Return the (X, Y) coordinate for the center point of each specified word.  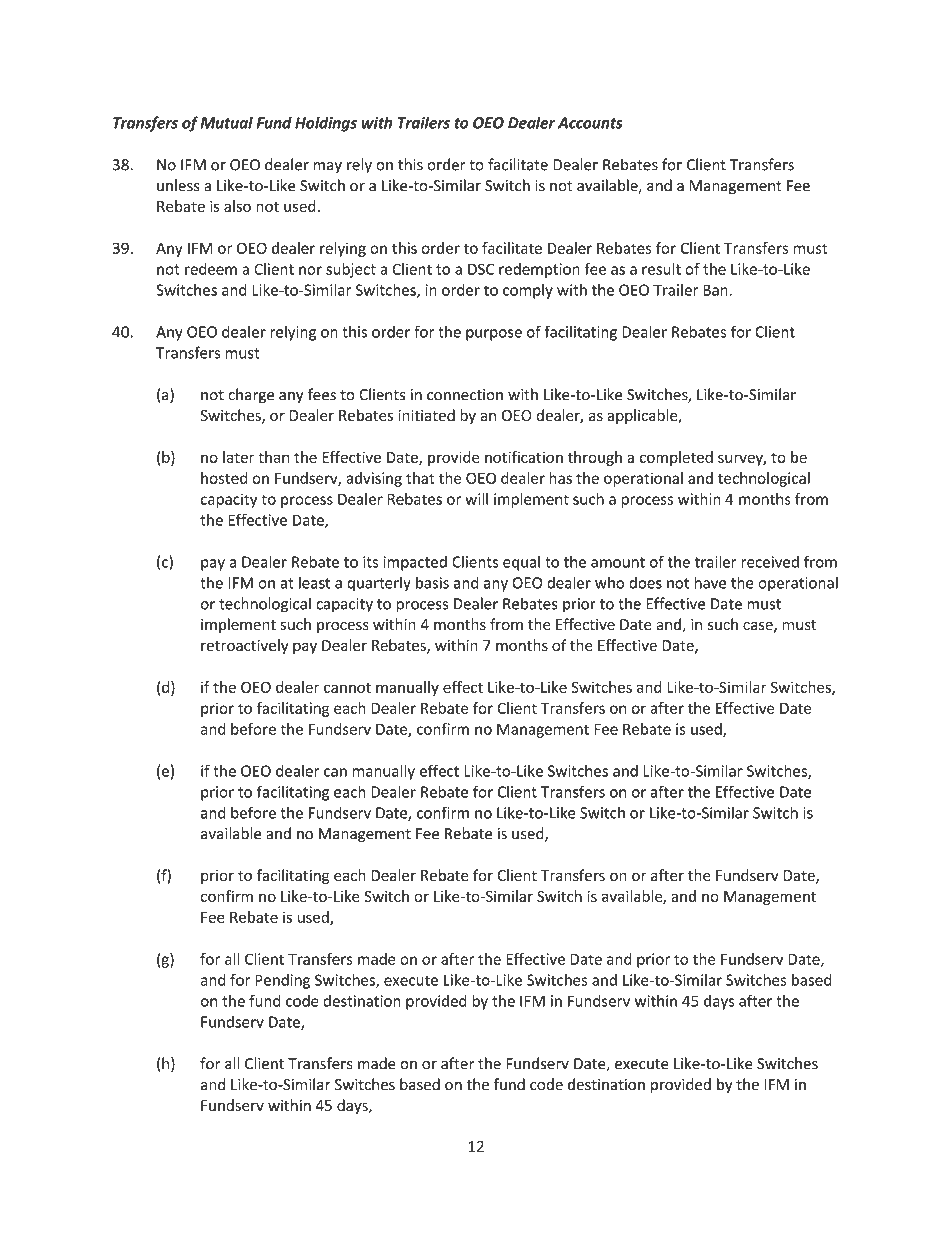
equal (521, 563)
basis (432, 583)
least (314, 582)
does (645, 583)
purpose (494, 335)
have (710, 582)
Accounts (590, 123)
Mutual (227, 122)
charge (251, 396)
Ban (716, 290)
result (661, 269)
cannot (347, 688)
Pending (282, 981)
